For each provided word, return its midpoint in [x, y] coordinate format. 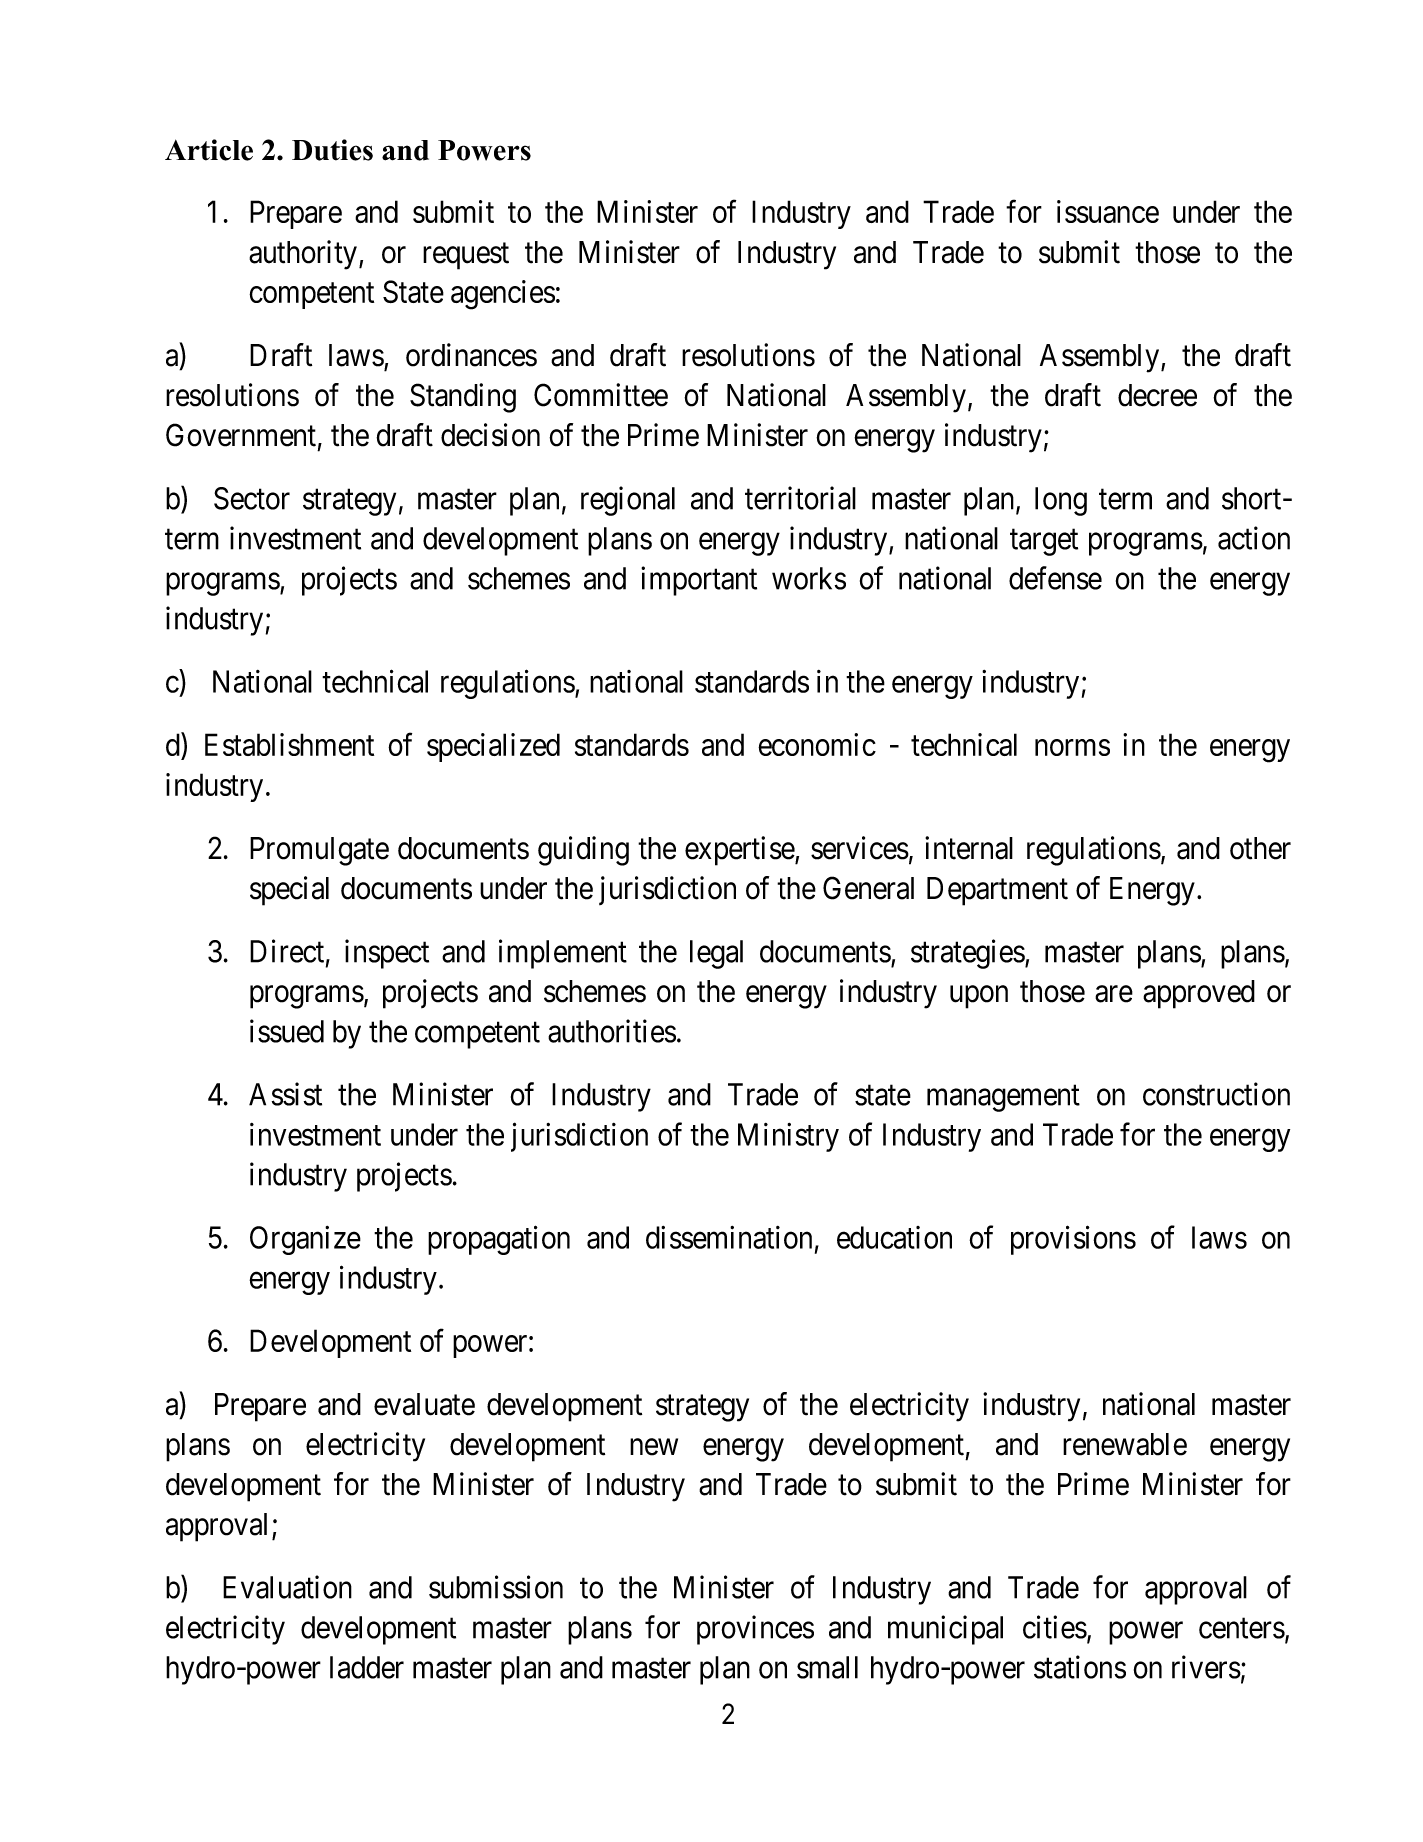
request [466, 256]
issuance [1108, 211]
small [827, 1667]
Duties [332, 150]
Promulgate [319, 851]
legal [716, 954]
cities [1055, 1627]
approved [1199, 994]
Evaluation [287, 1587]
